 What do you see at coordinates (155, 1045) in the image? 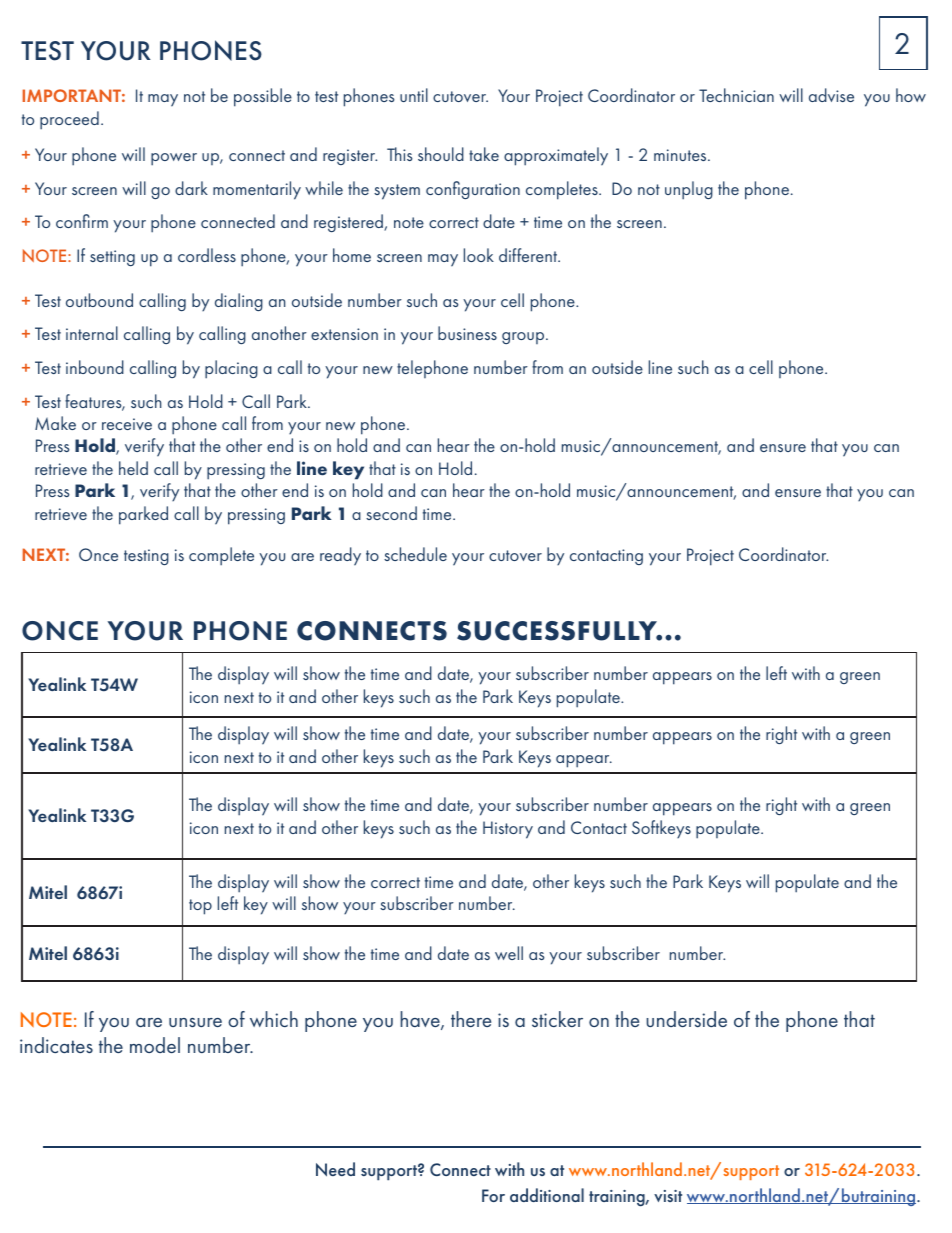
I see `model` at bounding box center [155, 1045].
